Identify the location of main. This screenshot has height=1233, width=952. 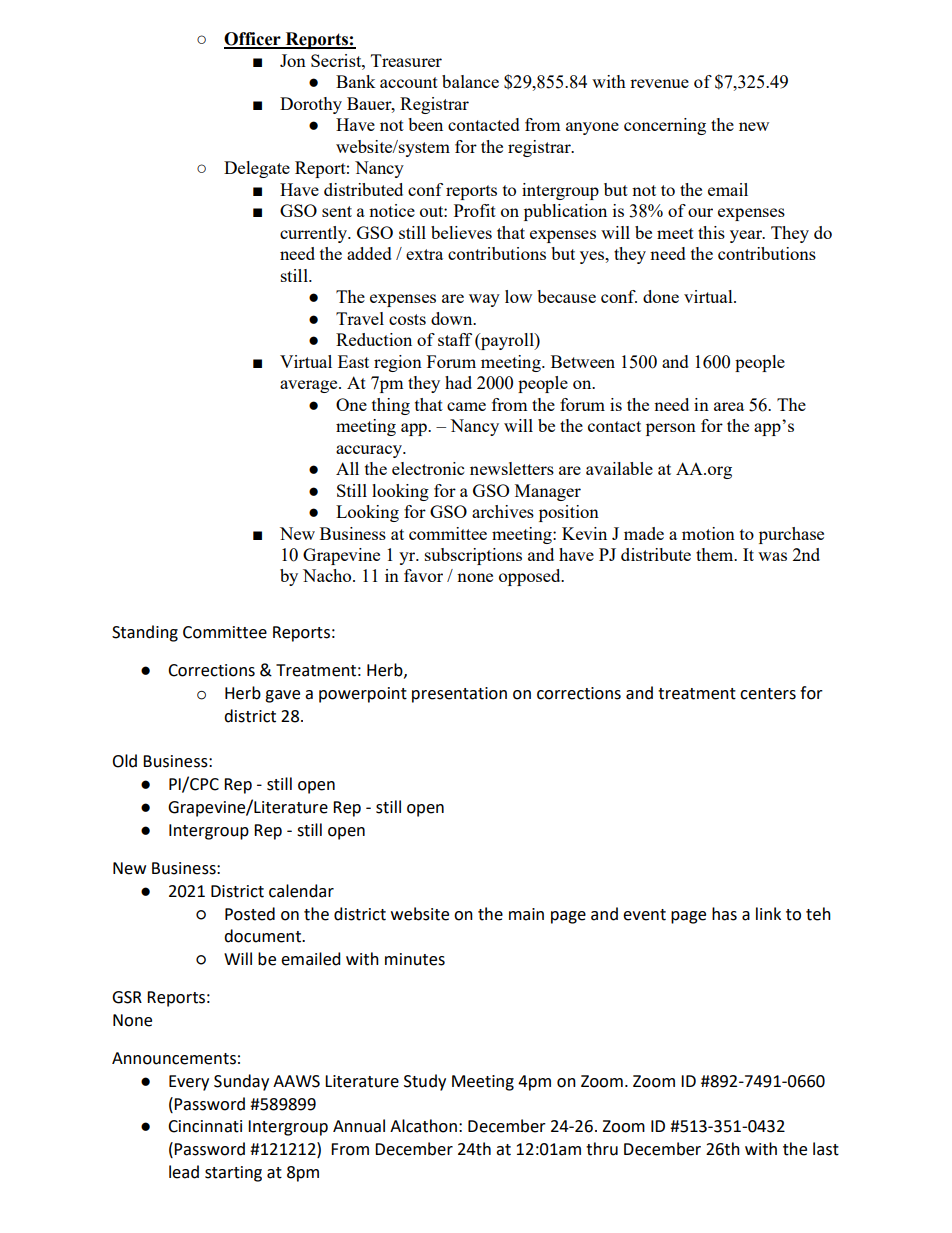
(526, 914).
